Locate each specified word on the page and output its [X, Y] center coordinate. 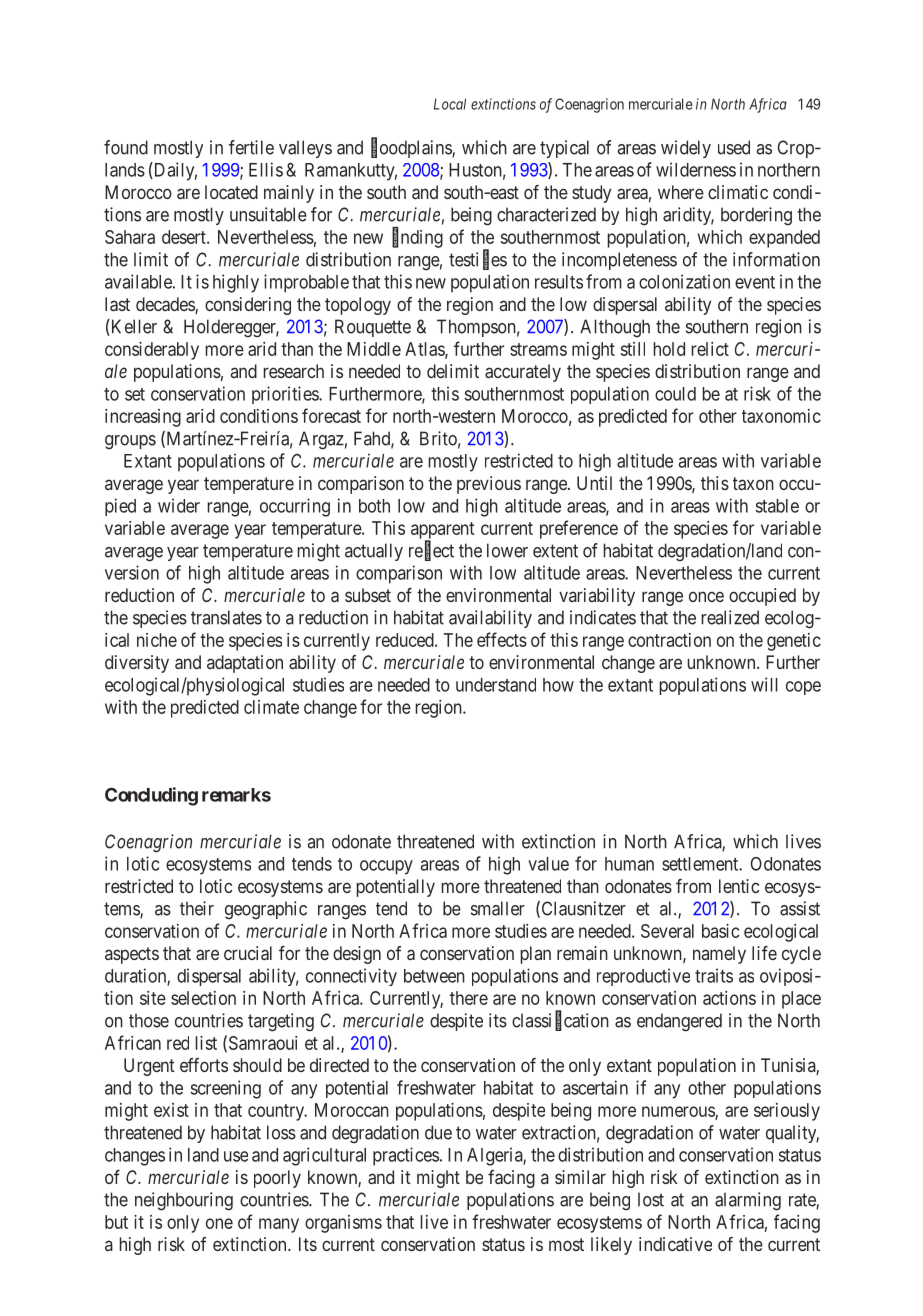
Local [450, 104]
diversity [137, 664]
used [734, 147]
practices [406, 1156]
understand [496, 685]
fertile [251, 147]
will [764, 684]
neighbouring [184, 1201]
